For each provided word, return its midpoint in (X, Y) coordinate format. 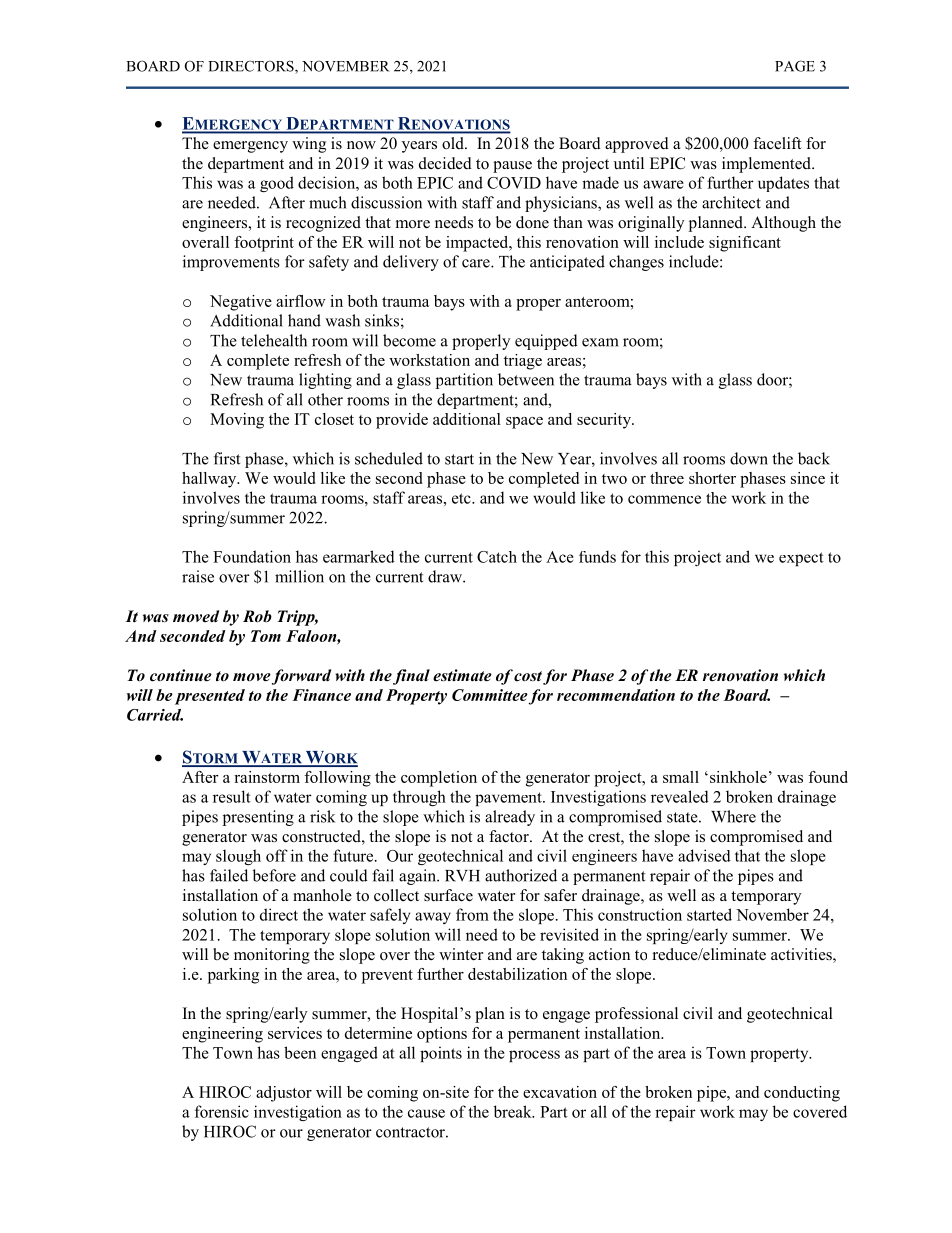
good (277, 184)
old (454, 143)
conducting (802, 1094)
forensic (222, 1111)
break (514, 1111)
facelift (777, 143)
